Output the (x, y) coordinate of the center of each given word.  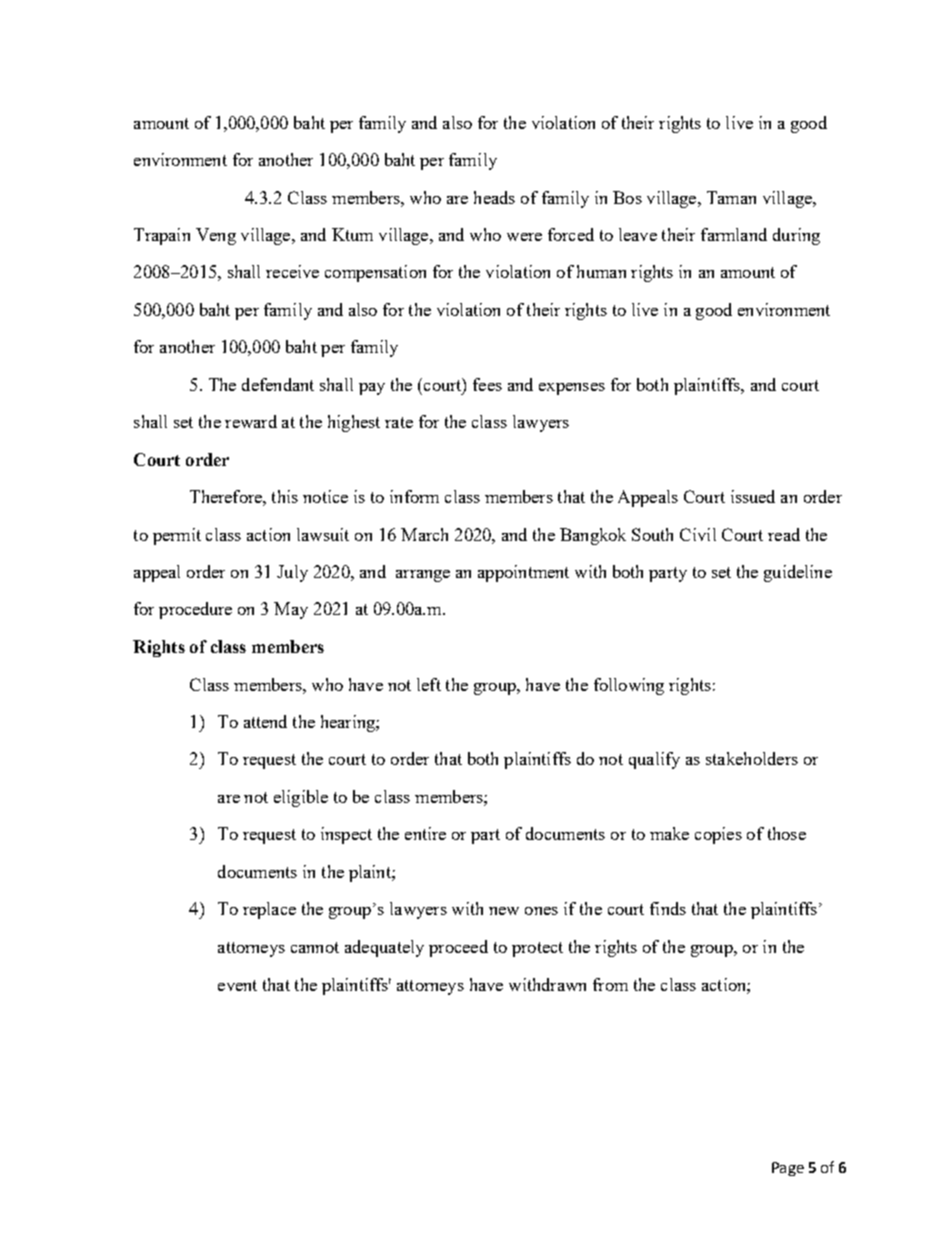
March (424, 534)
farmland (734, 234)
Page (788, 1169)
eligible (301, 798)
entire (425, 833)
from (610, 984)
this (285, 496)
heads (494, 197)
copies (718, 835)
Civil (698, 534)
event (237, 985)
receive (292, 271)
